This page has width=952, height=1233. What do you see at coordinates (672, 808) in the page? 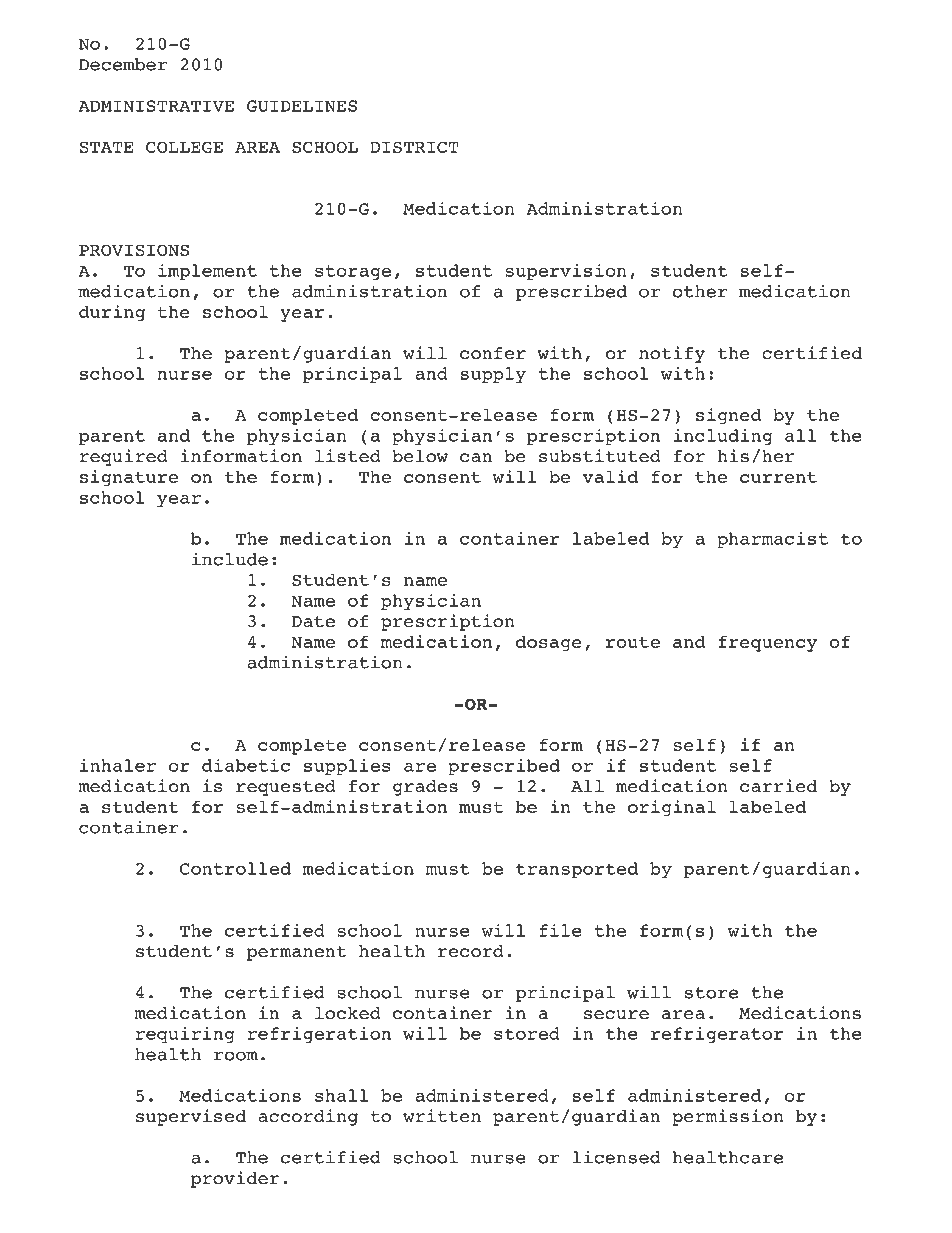
I see `original` at bounding box center [672, 808].
